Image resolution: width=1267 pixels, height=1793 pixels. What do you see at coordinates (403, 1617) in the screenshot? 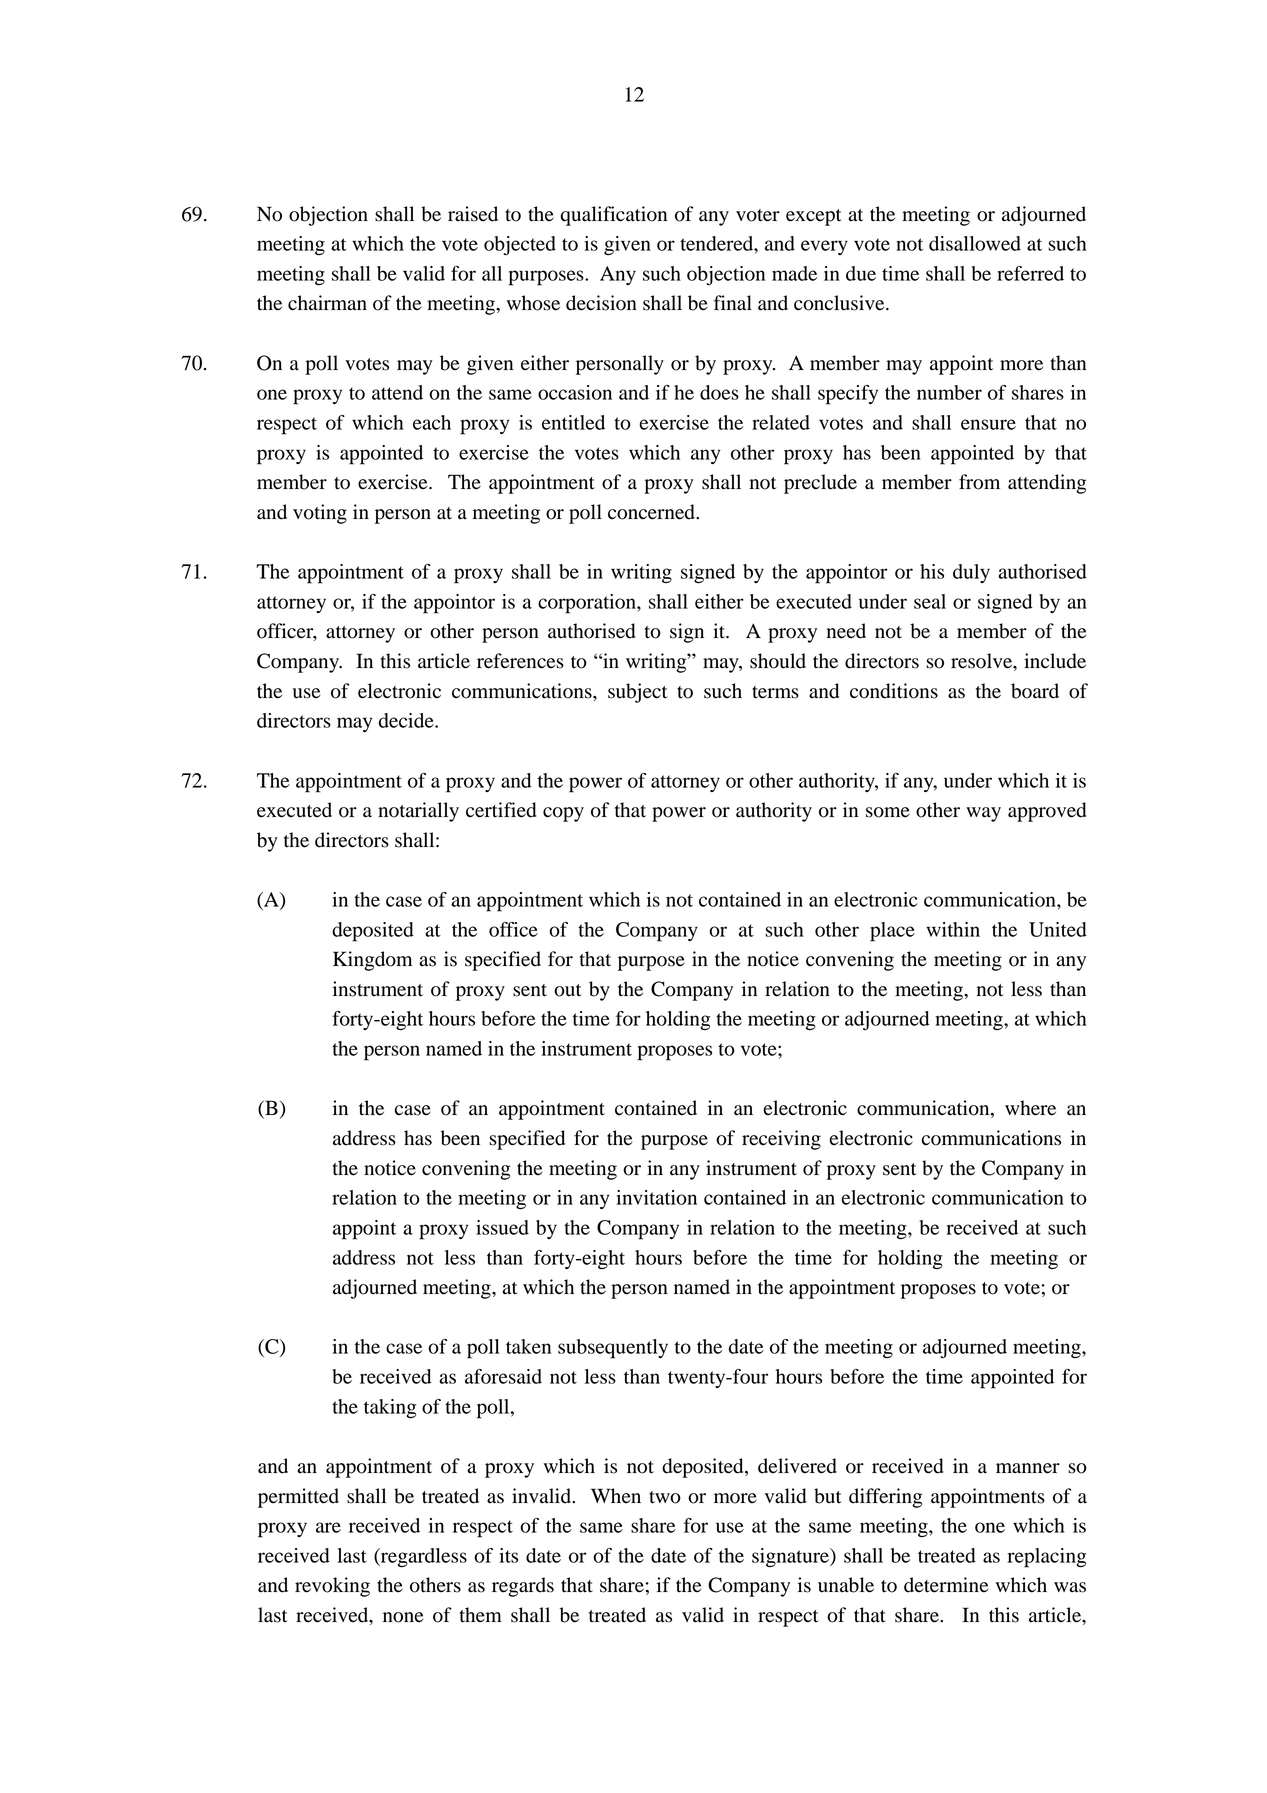
I see `none` at bounding box center [403, 1617].
